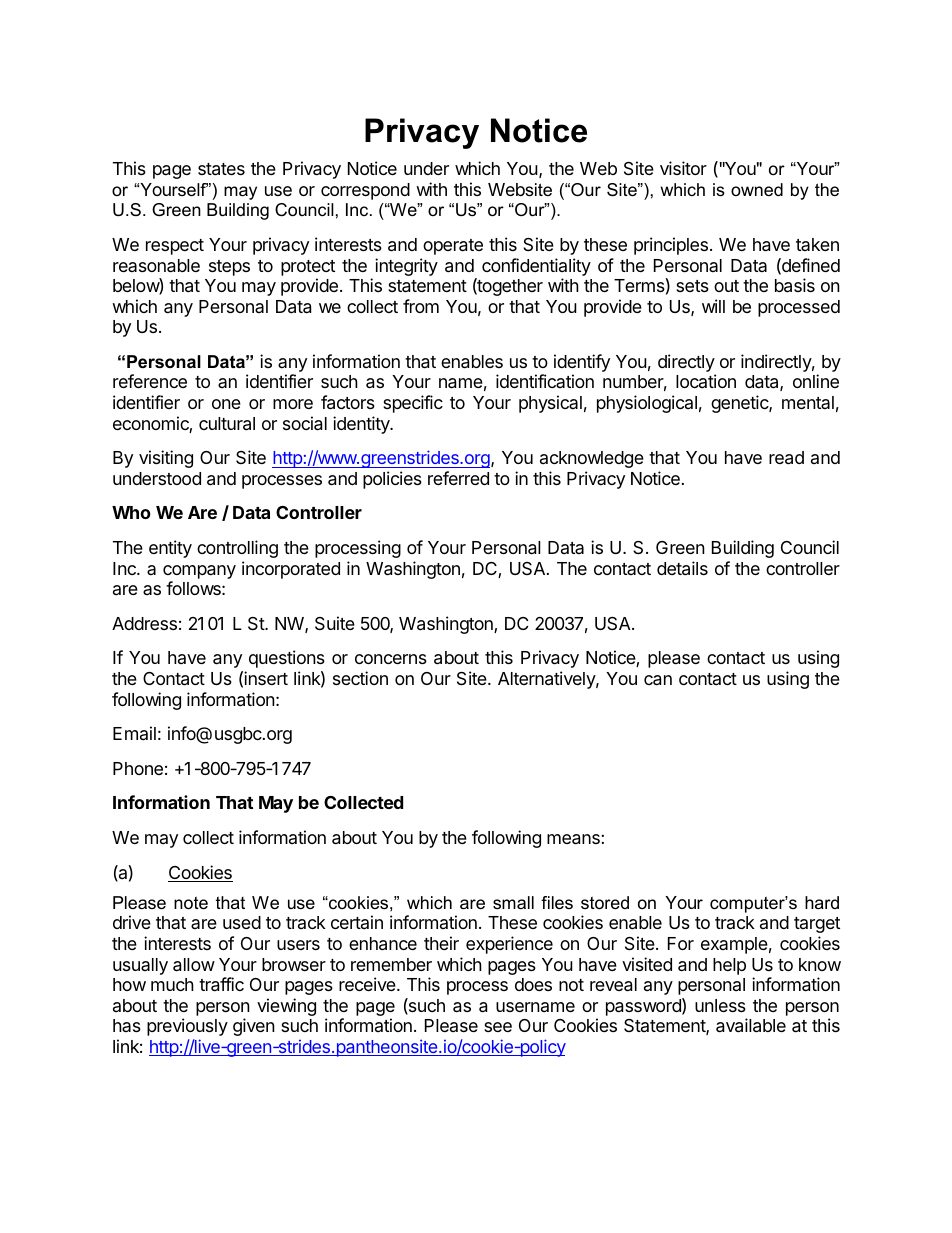 The height and width of the image is (1233, 952). I want to click on states, so click(221, 169).
